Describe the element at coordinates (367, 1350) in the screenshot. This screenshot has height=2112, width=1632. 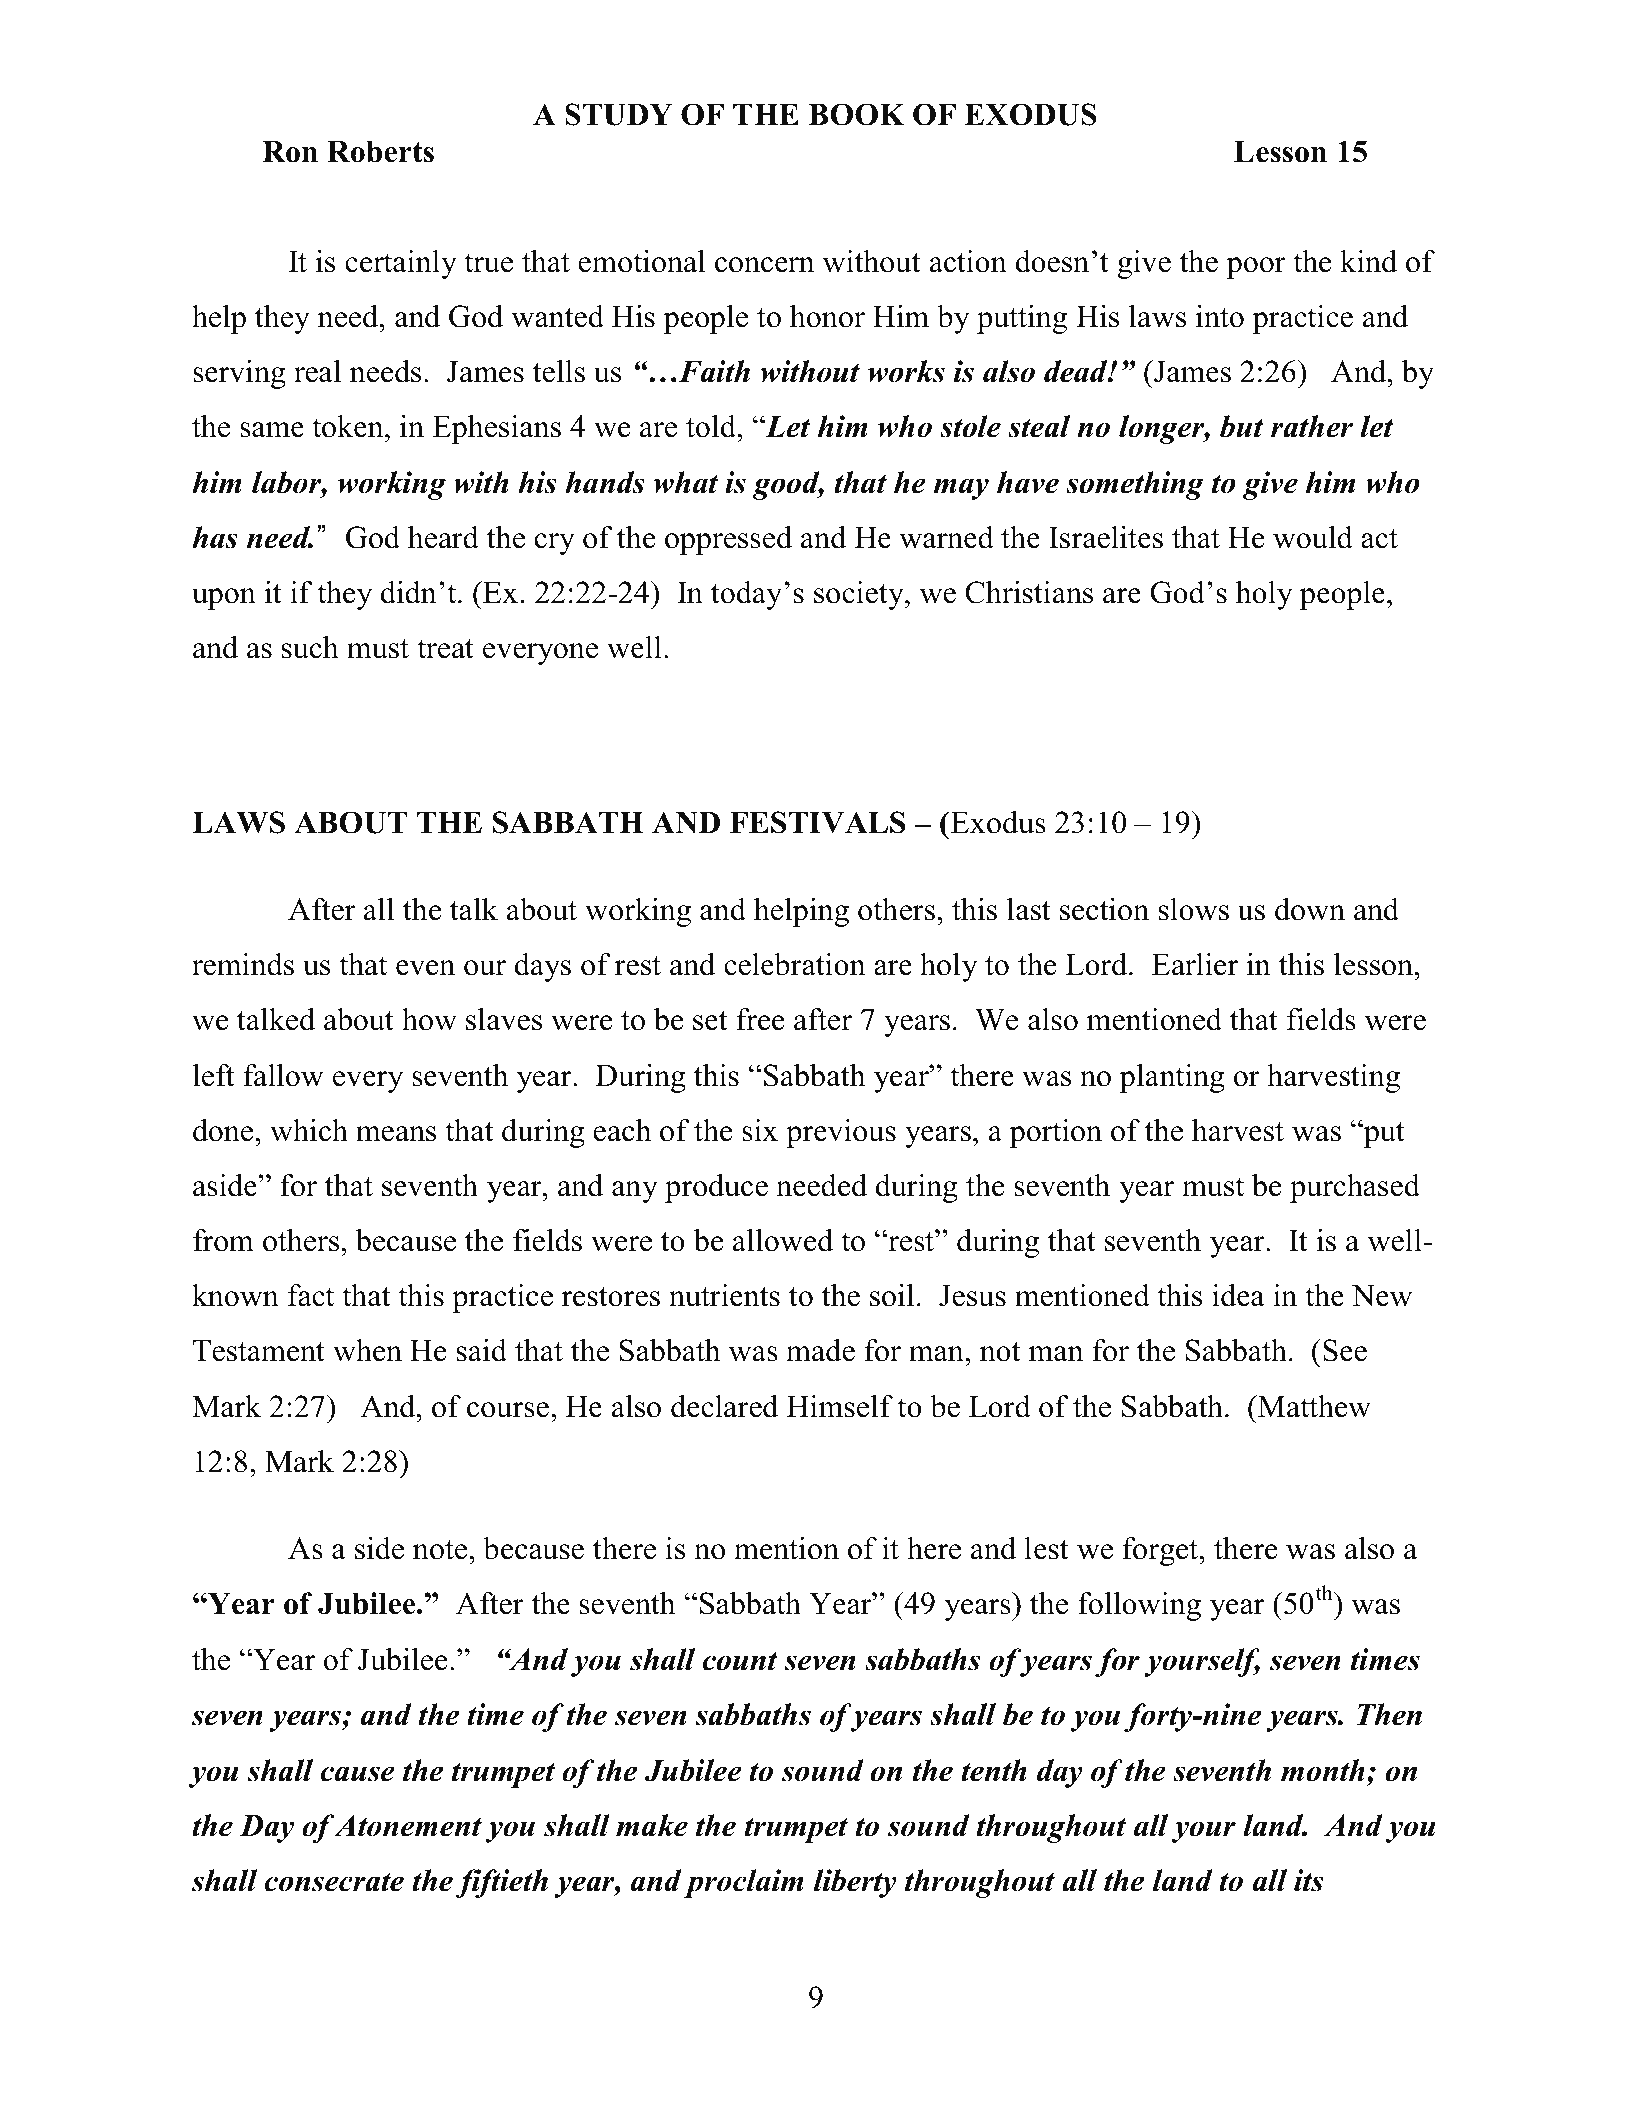
I see `when` at that location.
